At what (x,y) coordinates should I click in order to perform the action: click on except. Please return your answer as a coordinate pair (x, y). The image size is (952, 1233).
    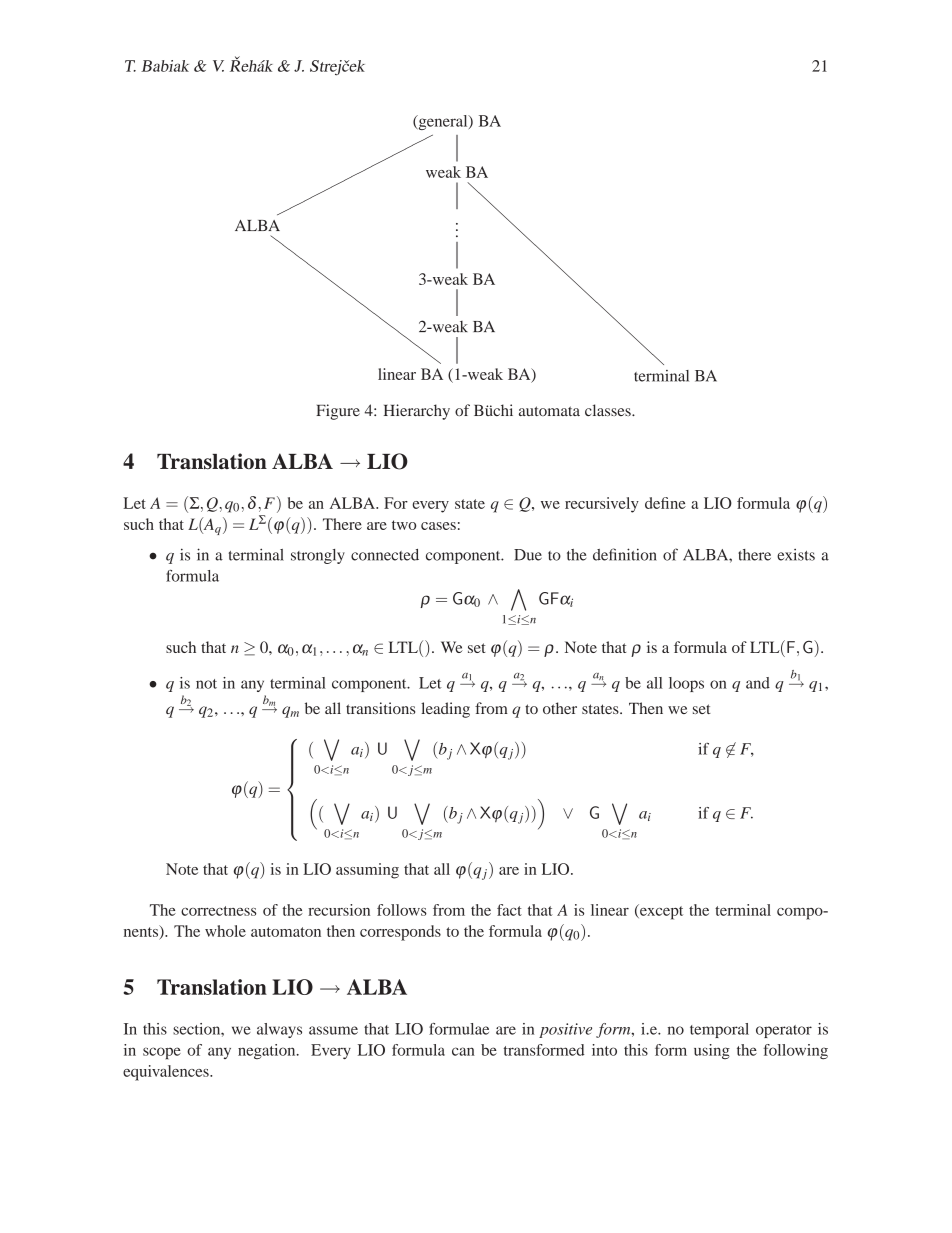
    Looking at the image, I should click on (660, 912).
